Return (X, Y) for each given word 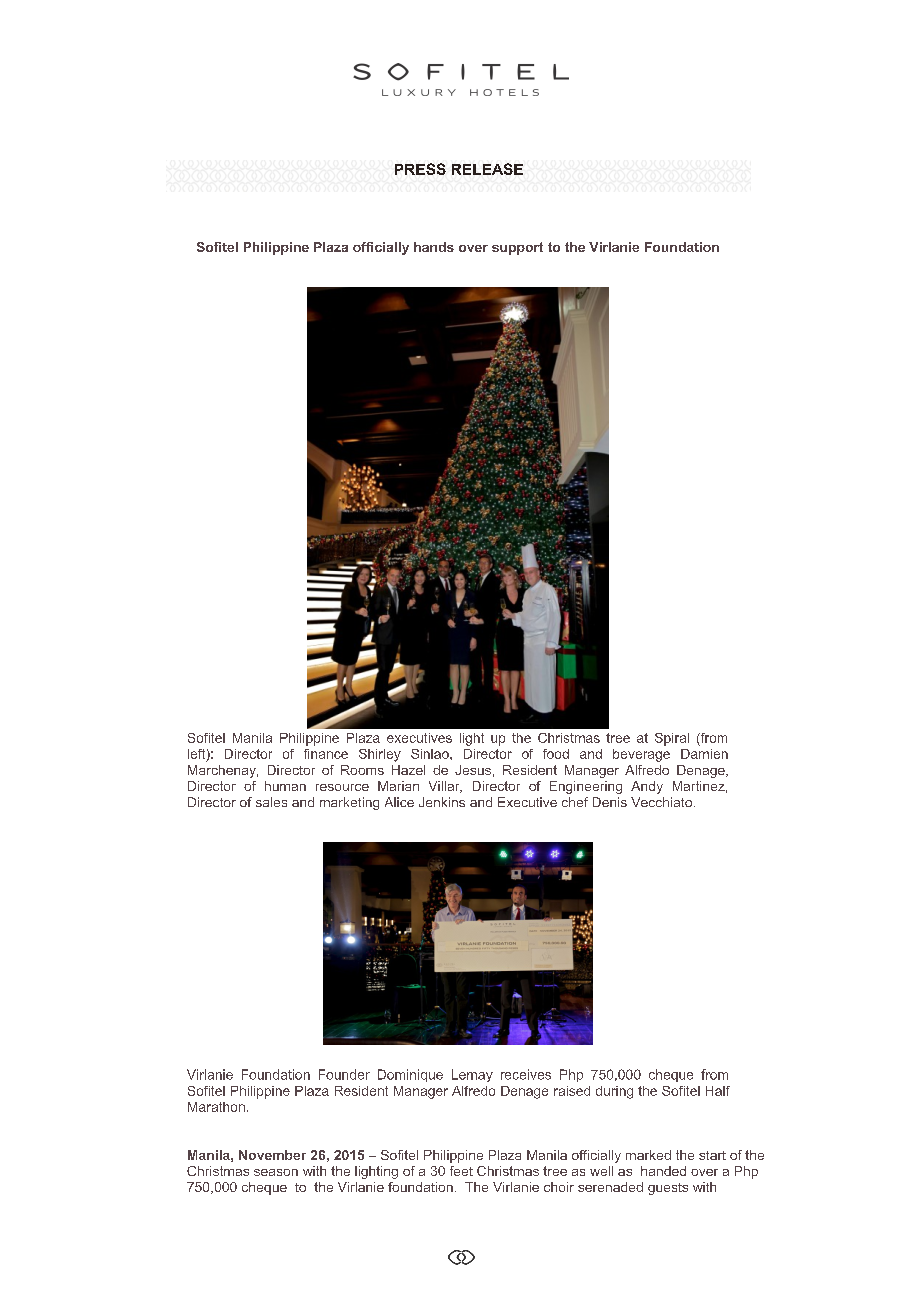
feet (461, 1171)
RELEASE (487, 169)
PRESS (420, 169)
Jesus (473, 770)
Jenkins (442, 802)
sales (271, 802)
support (517, 248)
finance (326, 754)
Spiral (672, 739)
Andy (647, 787)
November (272, 1155)
